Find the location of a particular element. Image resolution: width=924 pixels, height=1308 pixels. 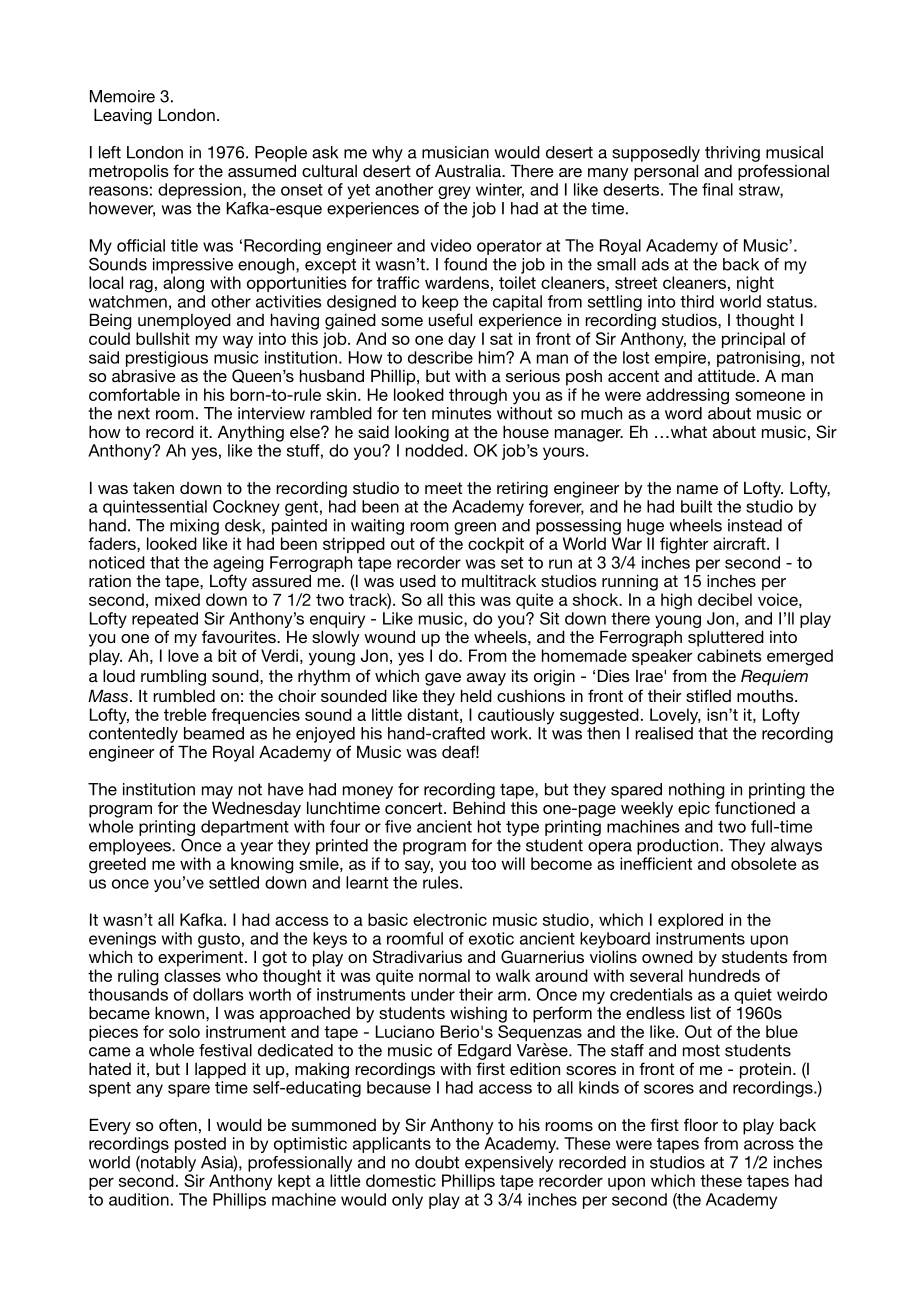

doubt is located at coordinates (437, 1162).
